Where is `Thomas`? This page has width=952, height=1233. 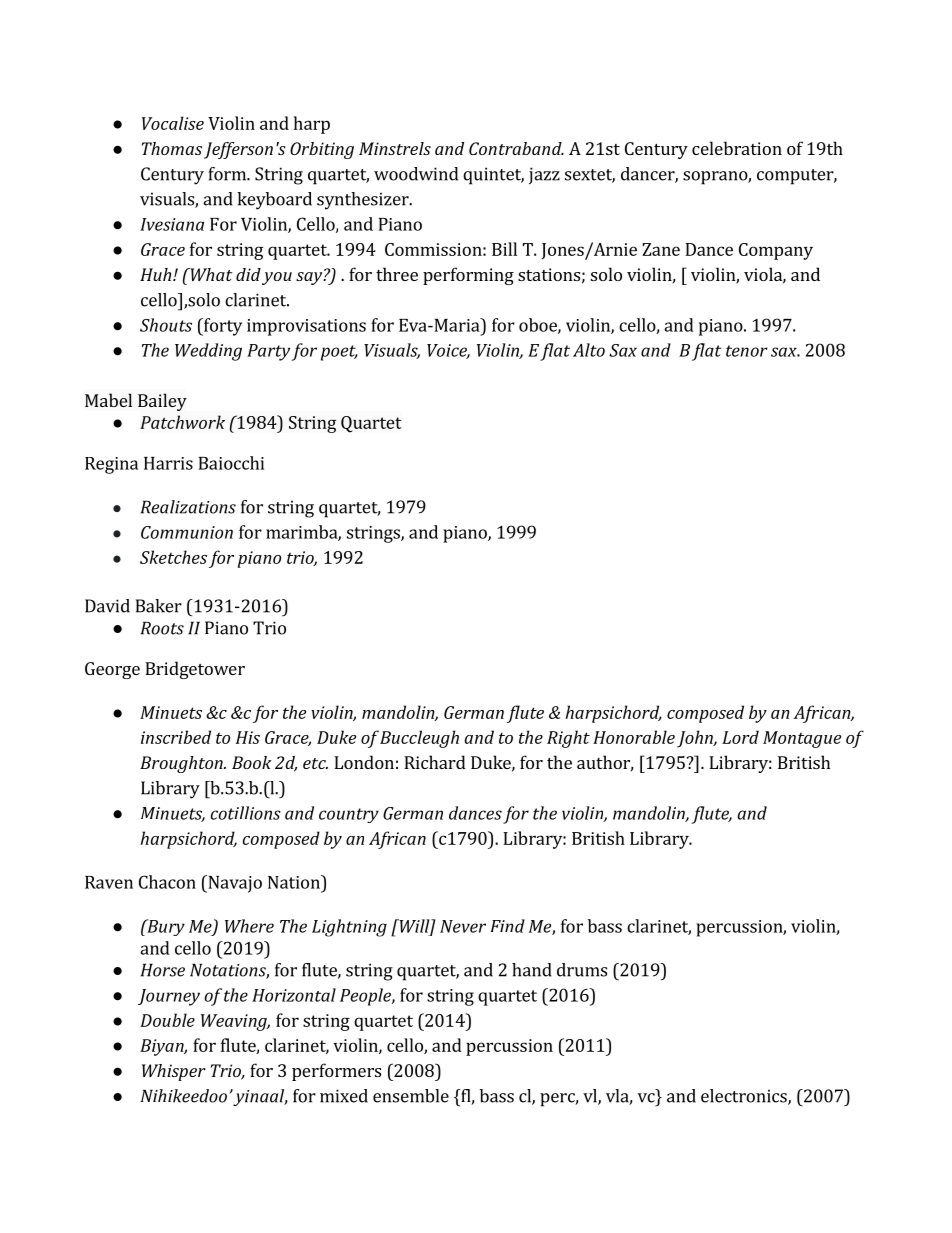
Thomas is located at coordinates (172, 148).
